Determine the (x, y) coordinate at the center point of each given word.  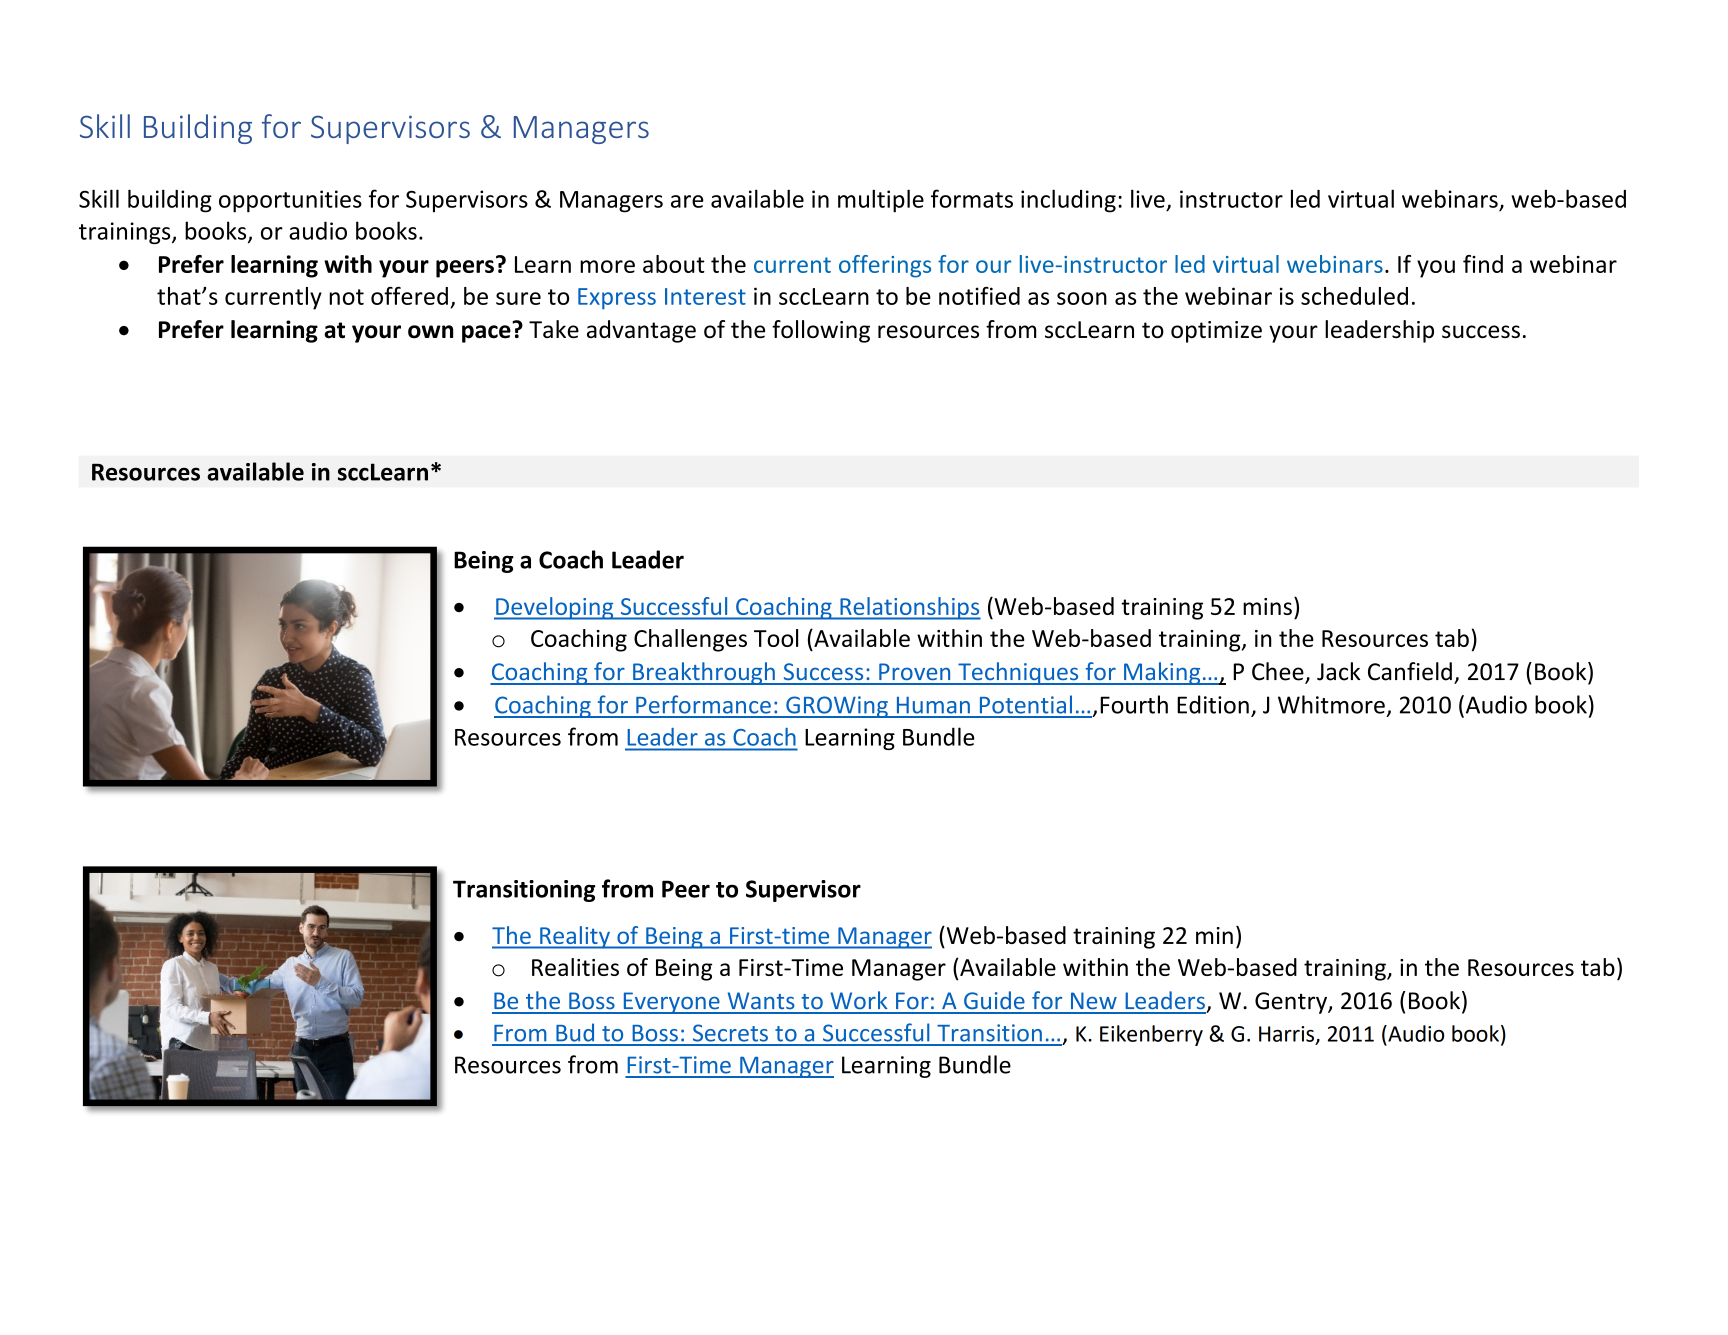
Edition (1213, 704)
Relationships (909, 608)
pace (486, 334)
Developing (555, 608)
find (1483, 264)
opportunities (290, 201)
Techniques (1018, 673)
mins (1267, 606)
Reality (575, 937)
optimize (1216, 332)
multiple (881, 201)
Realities (575, 967)
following (821, 331)
